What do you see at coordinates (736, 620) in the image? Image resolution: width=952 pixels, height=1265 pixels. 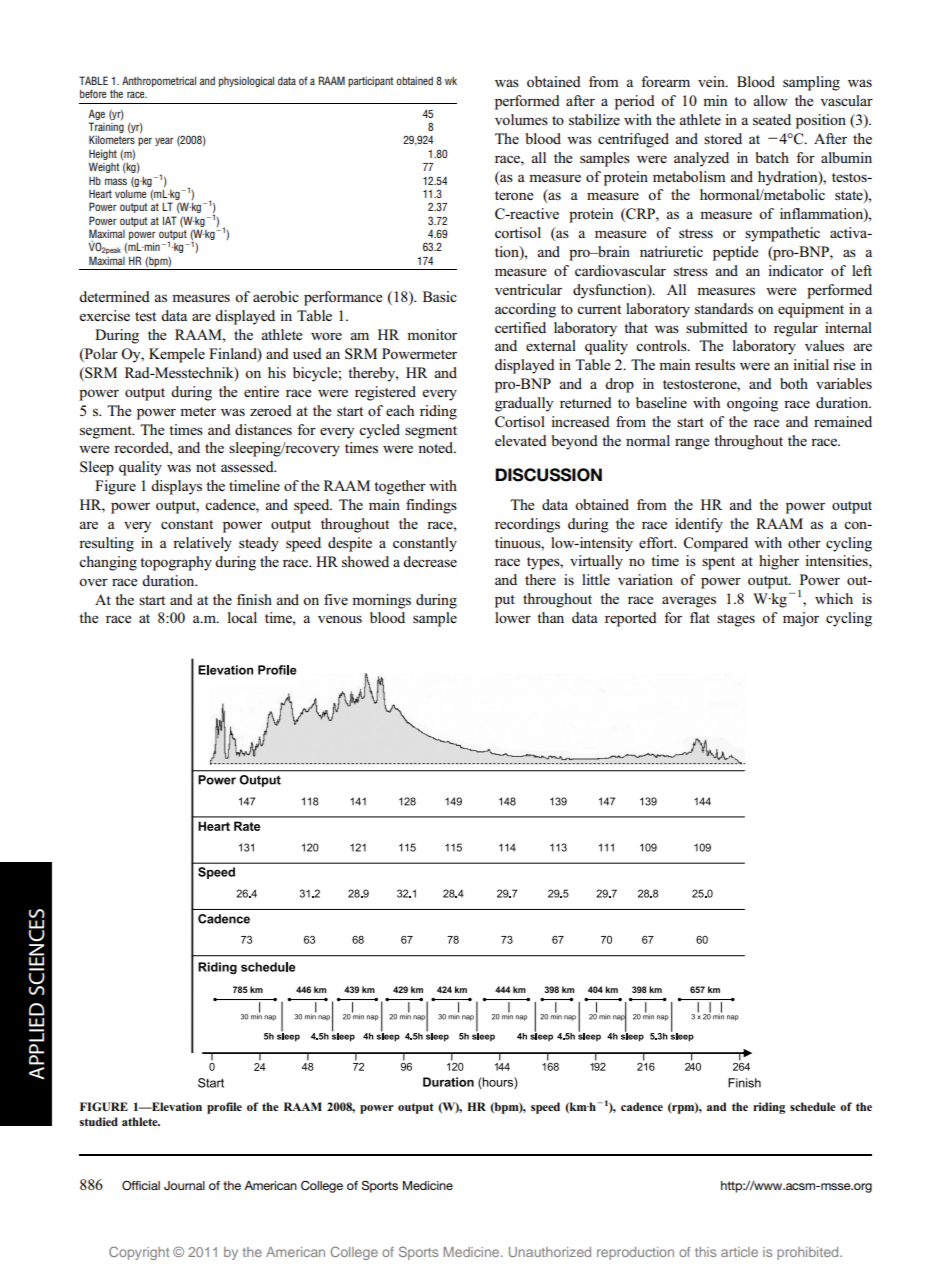 I see `stages` at bounding box center [736, 620].
